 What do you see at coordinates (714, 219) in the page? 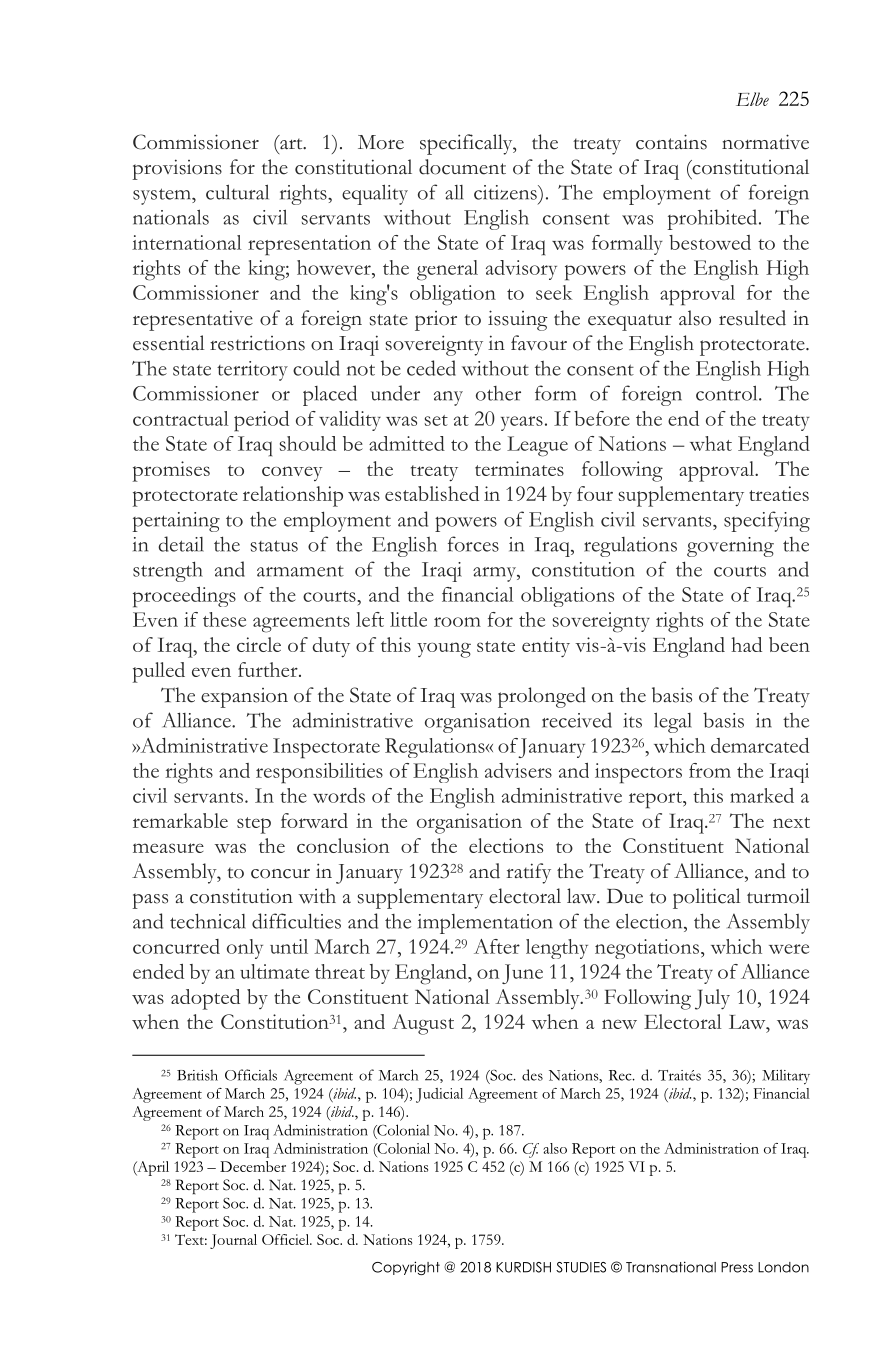
I see `prohibited` at bounding box center [714, 219].
